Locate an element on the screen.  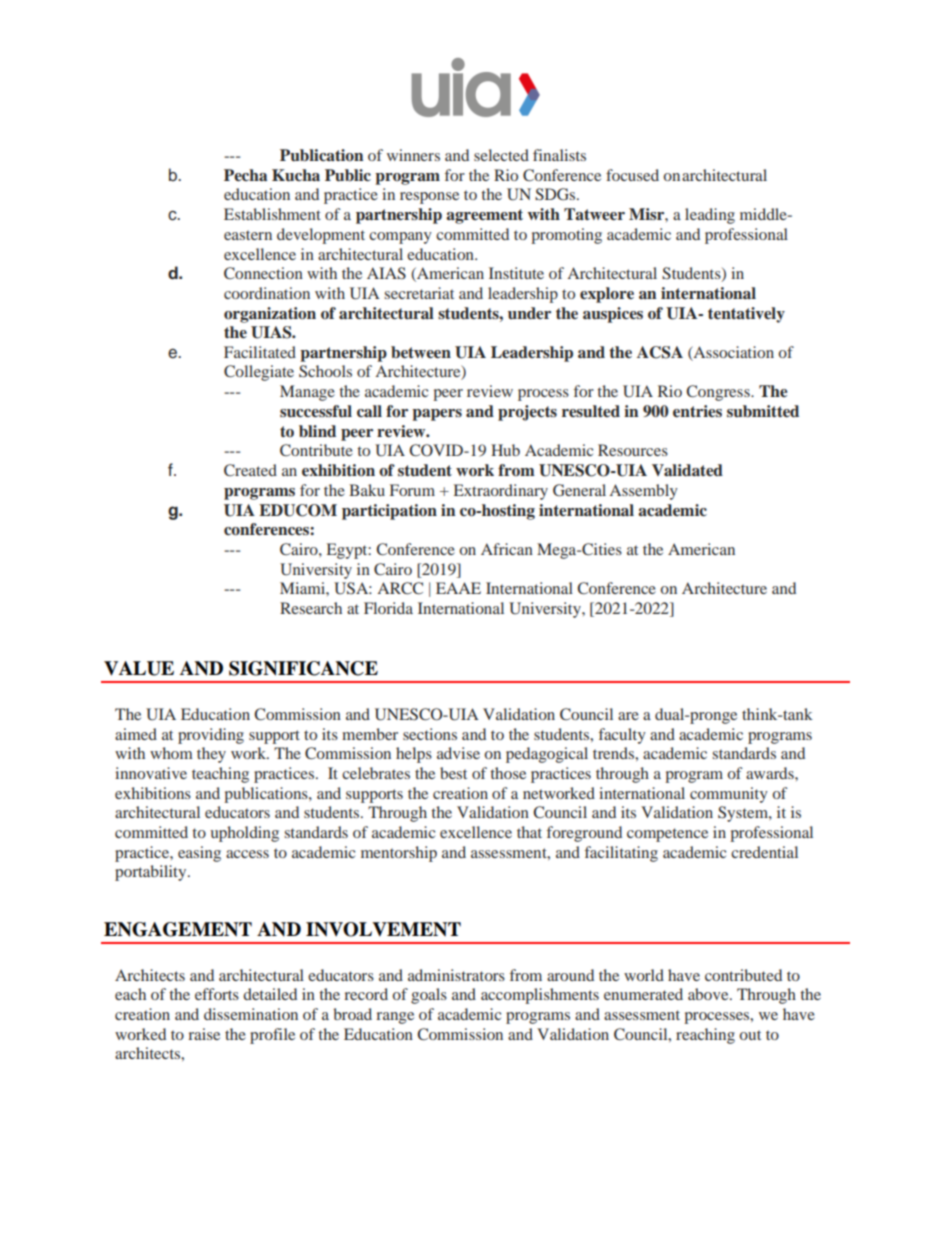
community is located at coordinates (729, 795).
